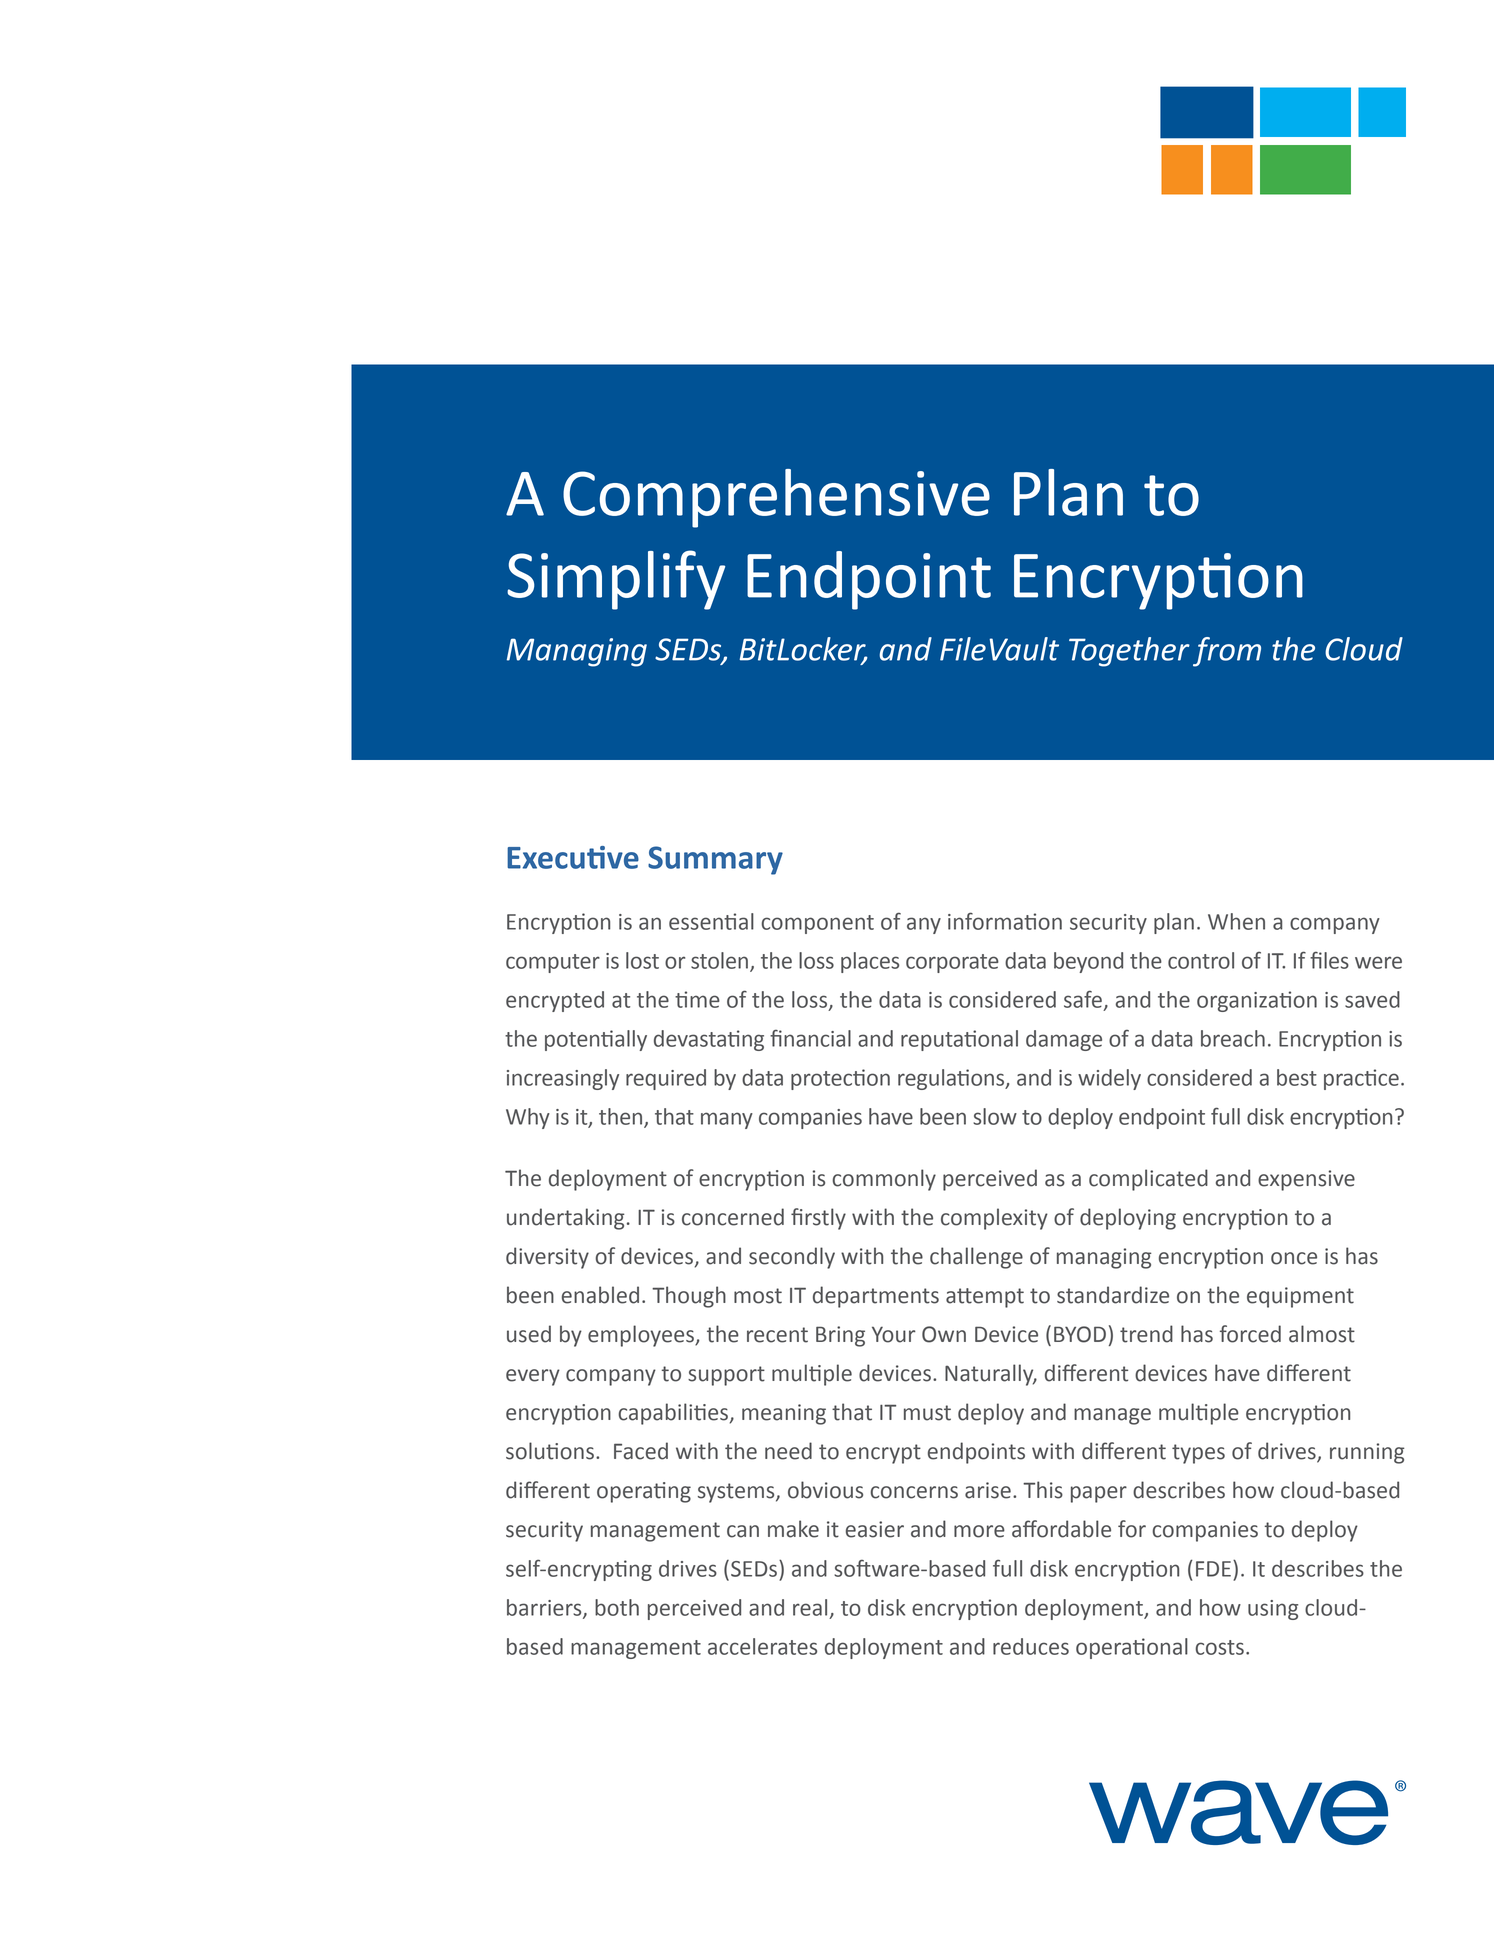  Describe the element at coordinates (776, 498) in the screenshot. I see `Comprehensive` at that location.
